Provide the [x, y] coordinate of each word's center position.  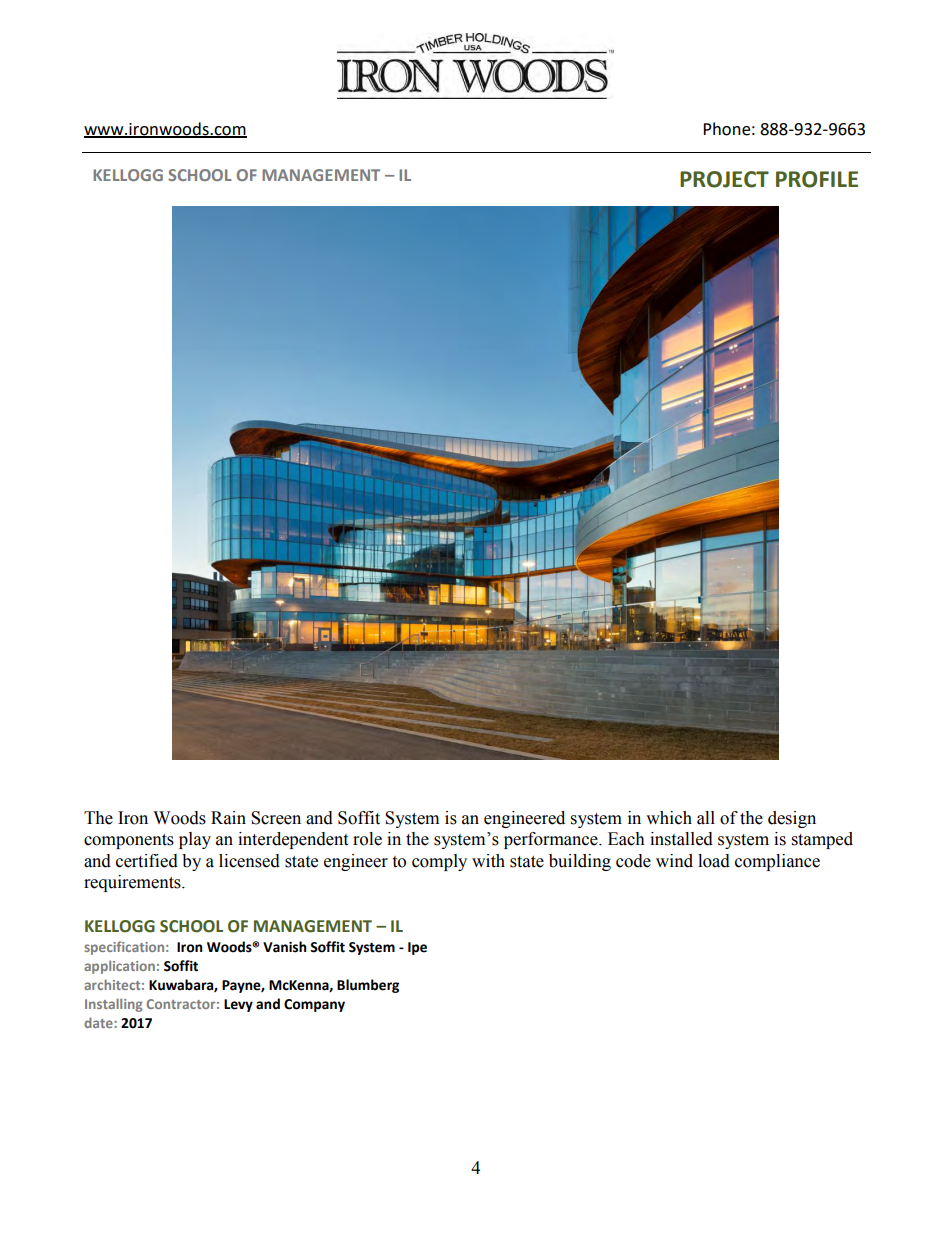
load [714, 861]
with [488, 861]
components [129, 841]
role [367, 839]
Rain [228, 818]
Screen [276, 818]
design [792, 819]
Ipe [417, 948]
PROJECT [724, 179]
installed [681, 839]
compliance [777, 862]
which [669, 818]
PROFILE [817, 179]
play [195, 840]
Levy [238, 1005]
